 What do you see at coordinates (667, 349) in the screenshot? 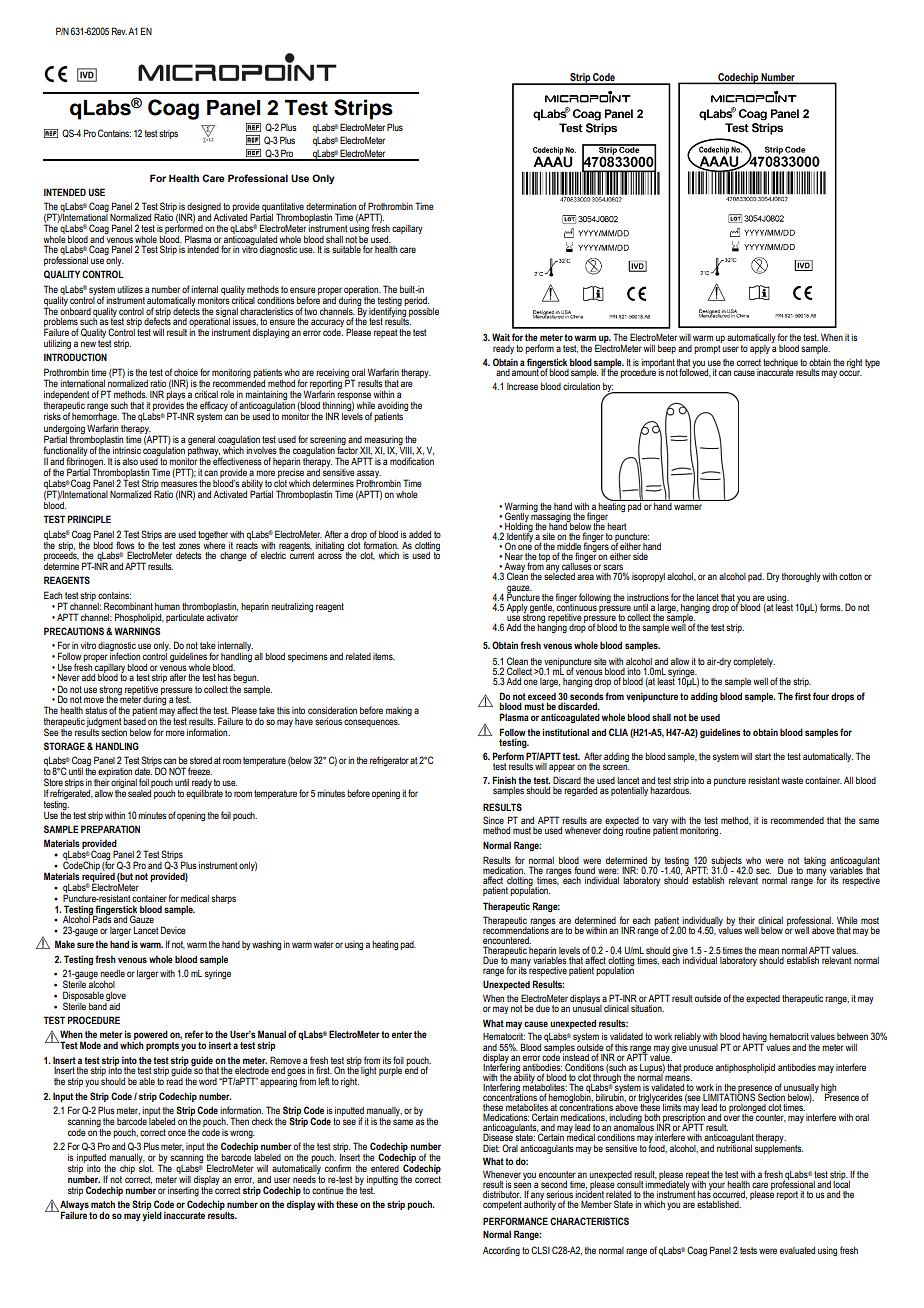
I see `beep` at bounding box center [667, 349].
